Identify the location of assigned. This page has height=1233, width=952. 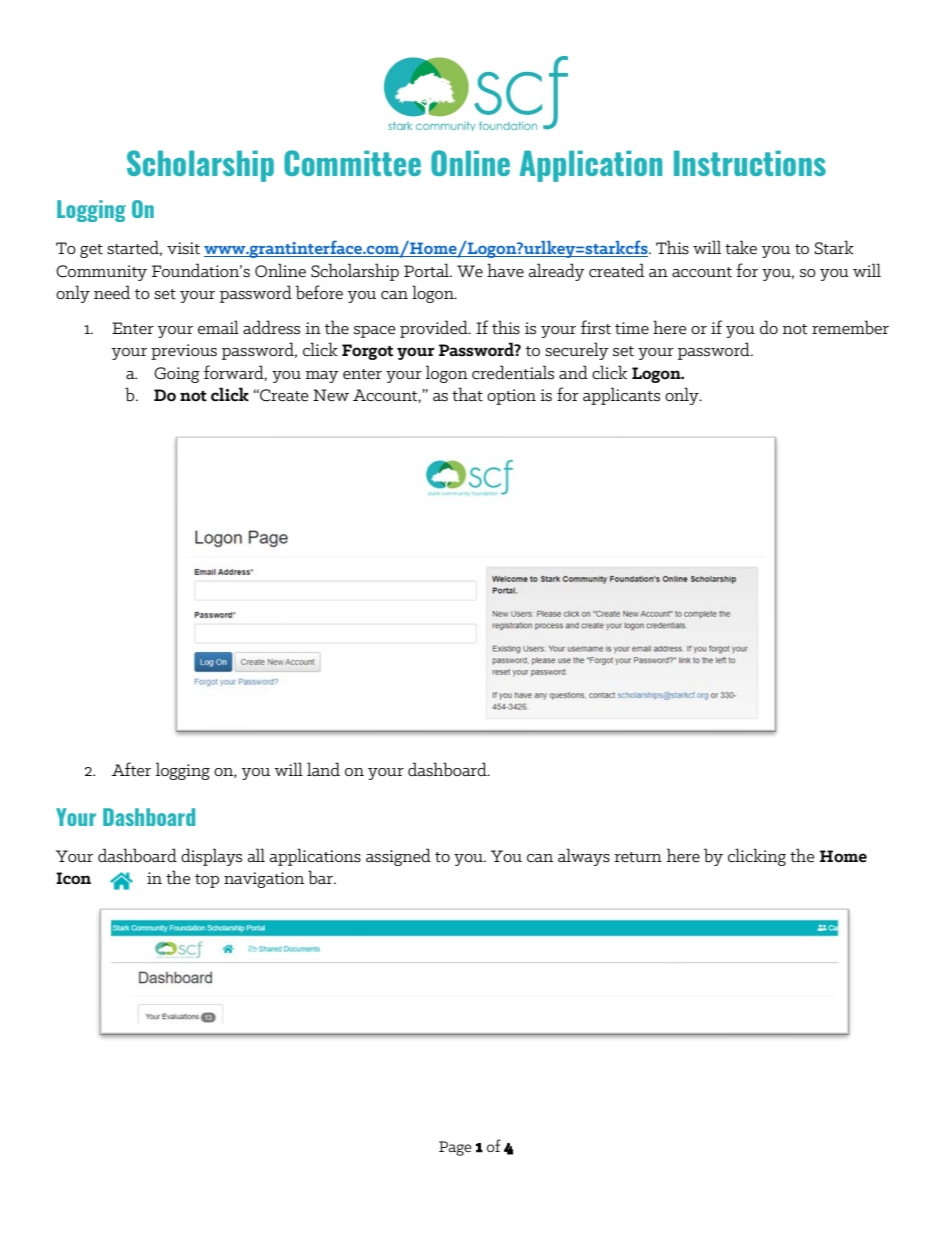
(398, 857).
